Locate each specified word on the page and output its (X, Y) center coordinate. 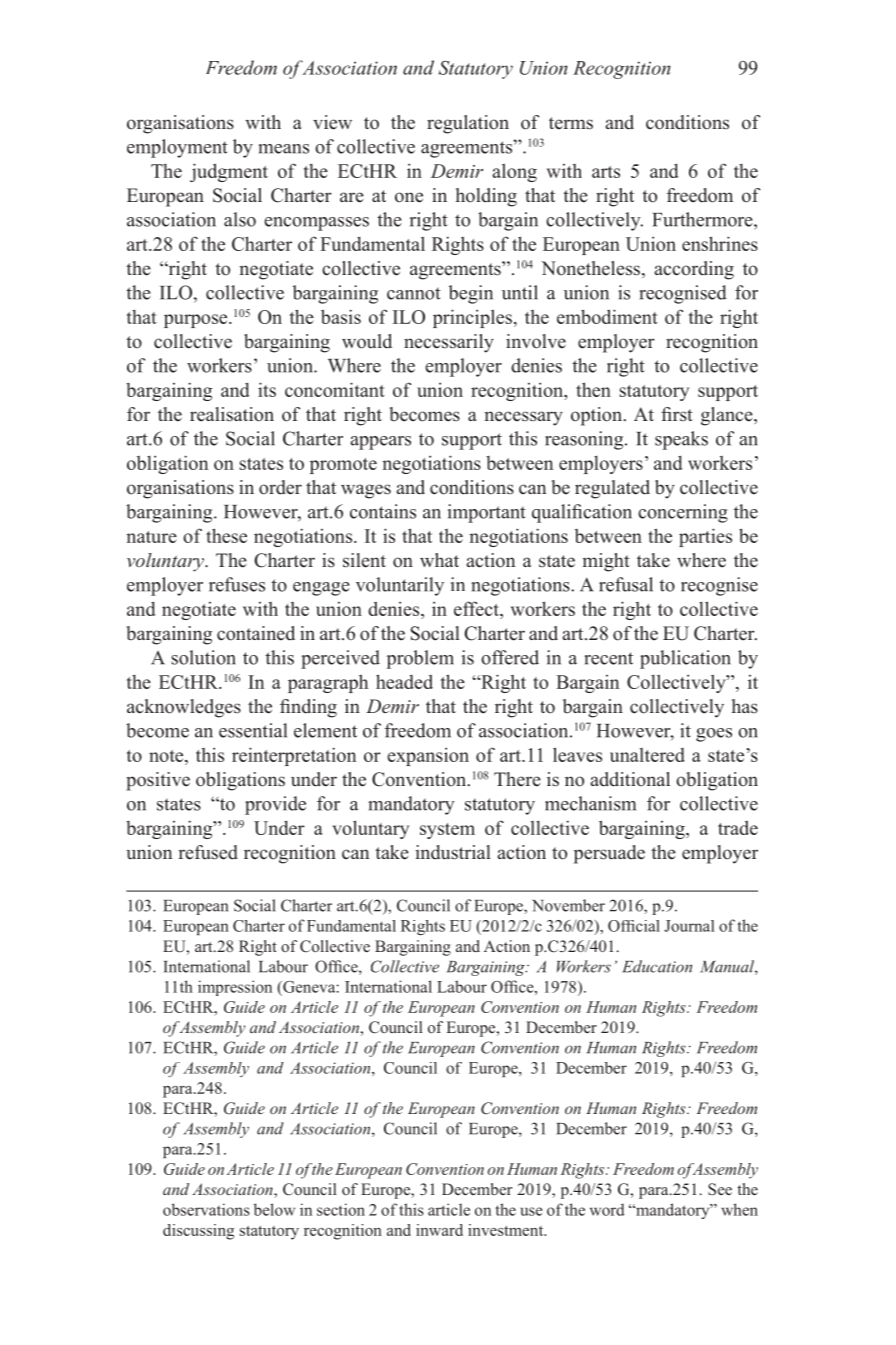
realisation (232, 414)
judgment (229, 172)
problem (420, 659)
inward (439, 1230)
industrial (453, 852)
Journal (689, 926)
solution (203, 657)
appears (381, 443)
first (677, 414)
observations (206, 1209)
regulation (468, 124)
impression (235, 988)
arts (606, 172)
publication (685, 659)
